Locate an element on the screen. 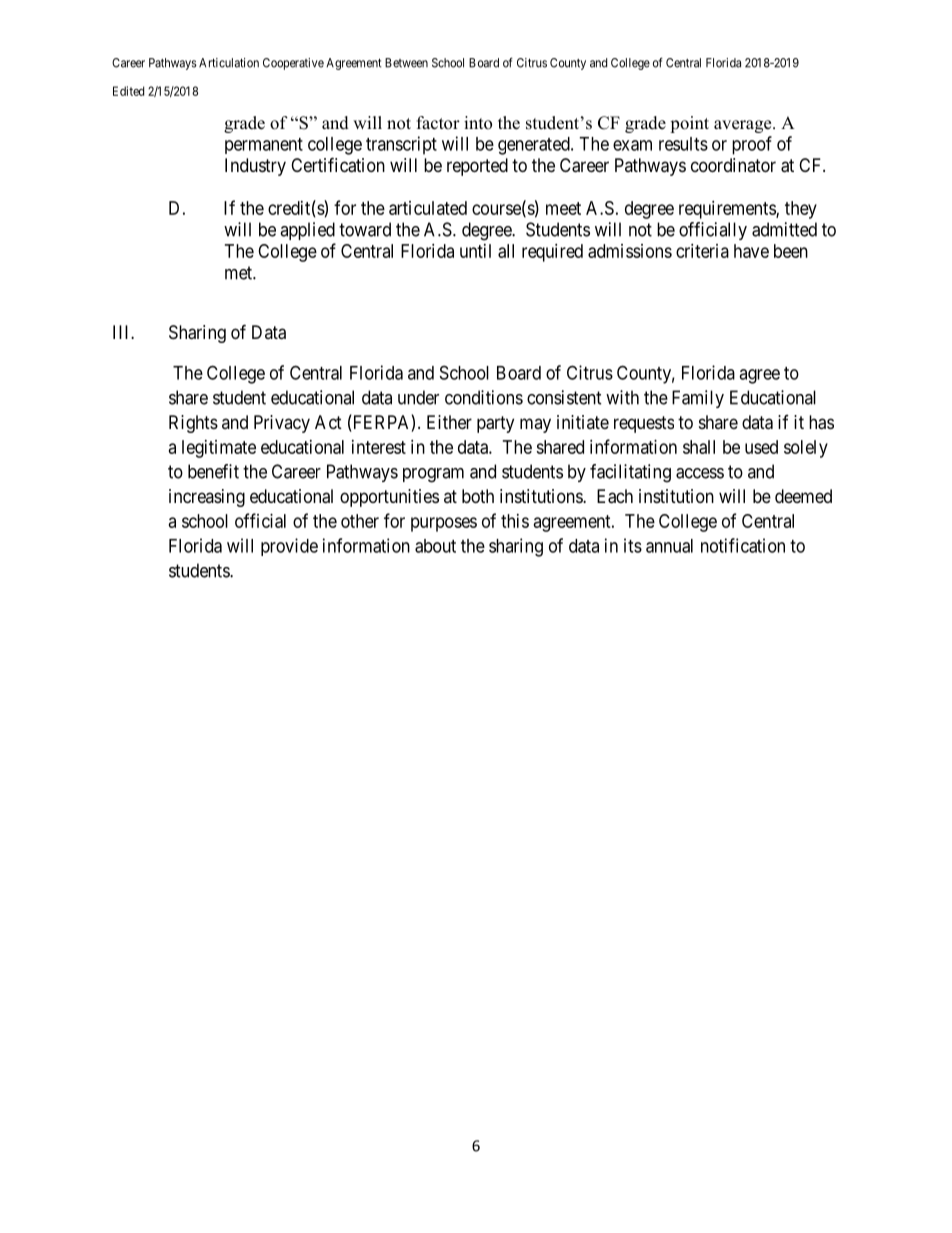  have is located at coordinates (751, 251).
